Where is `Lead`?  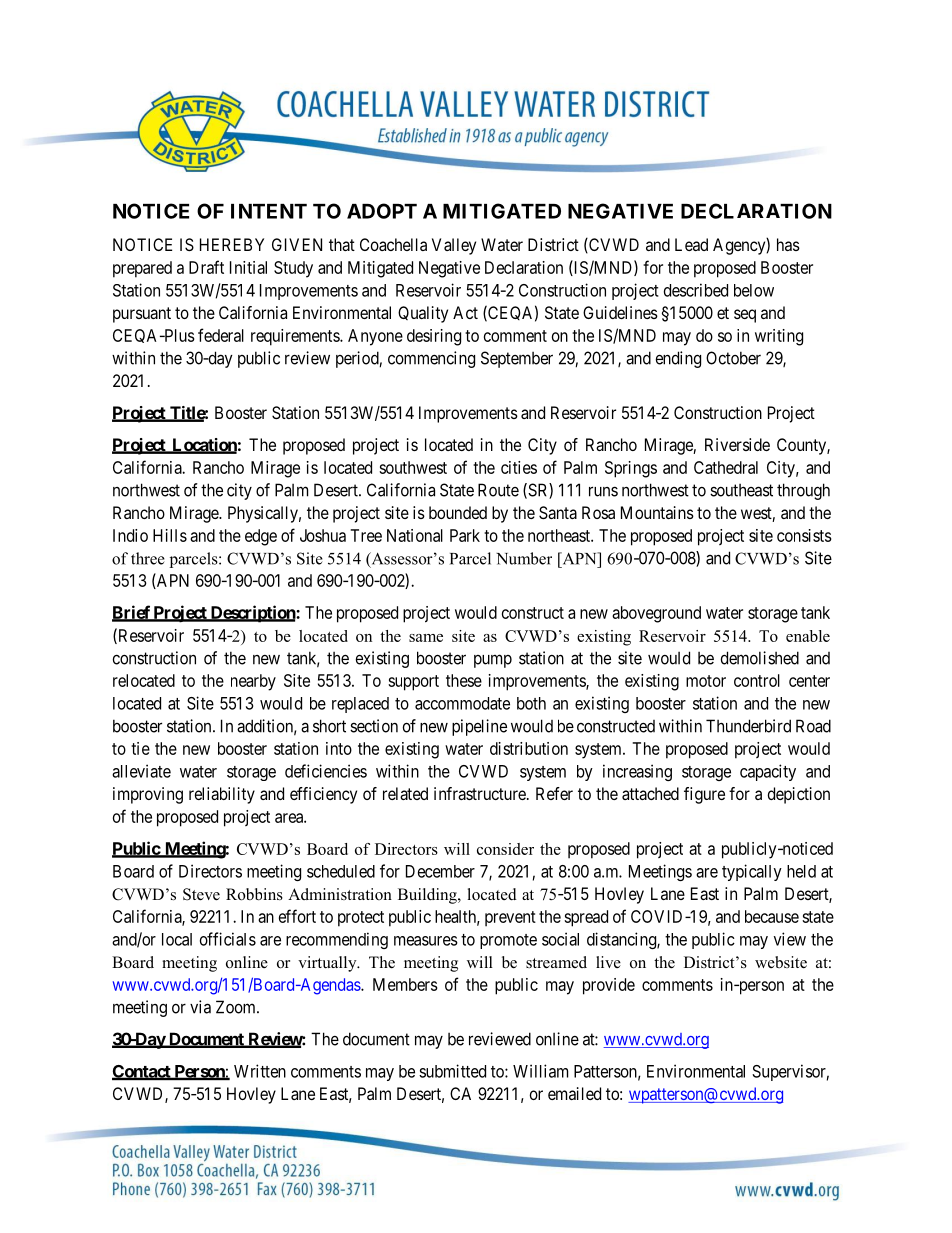 Lead is located at coordinates (691, 244).
